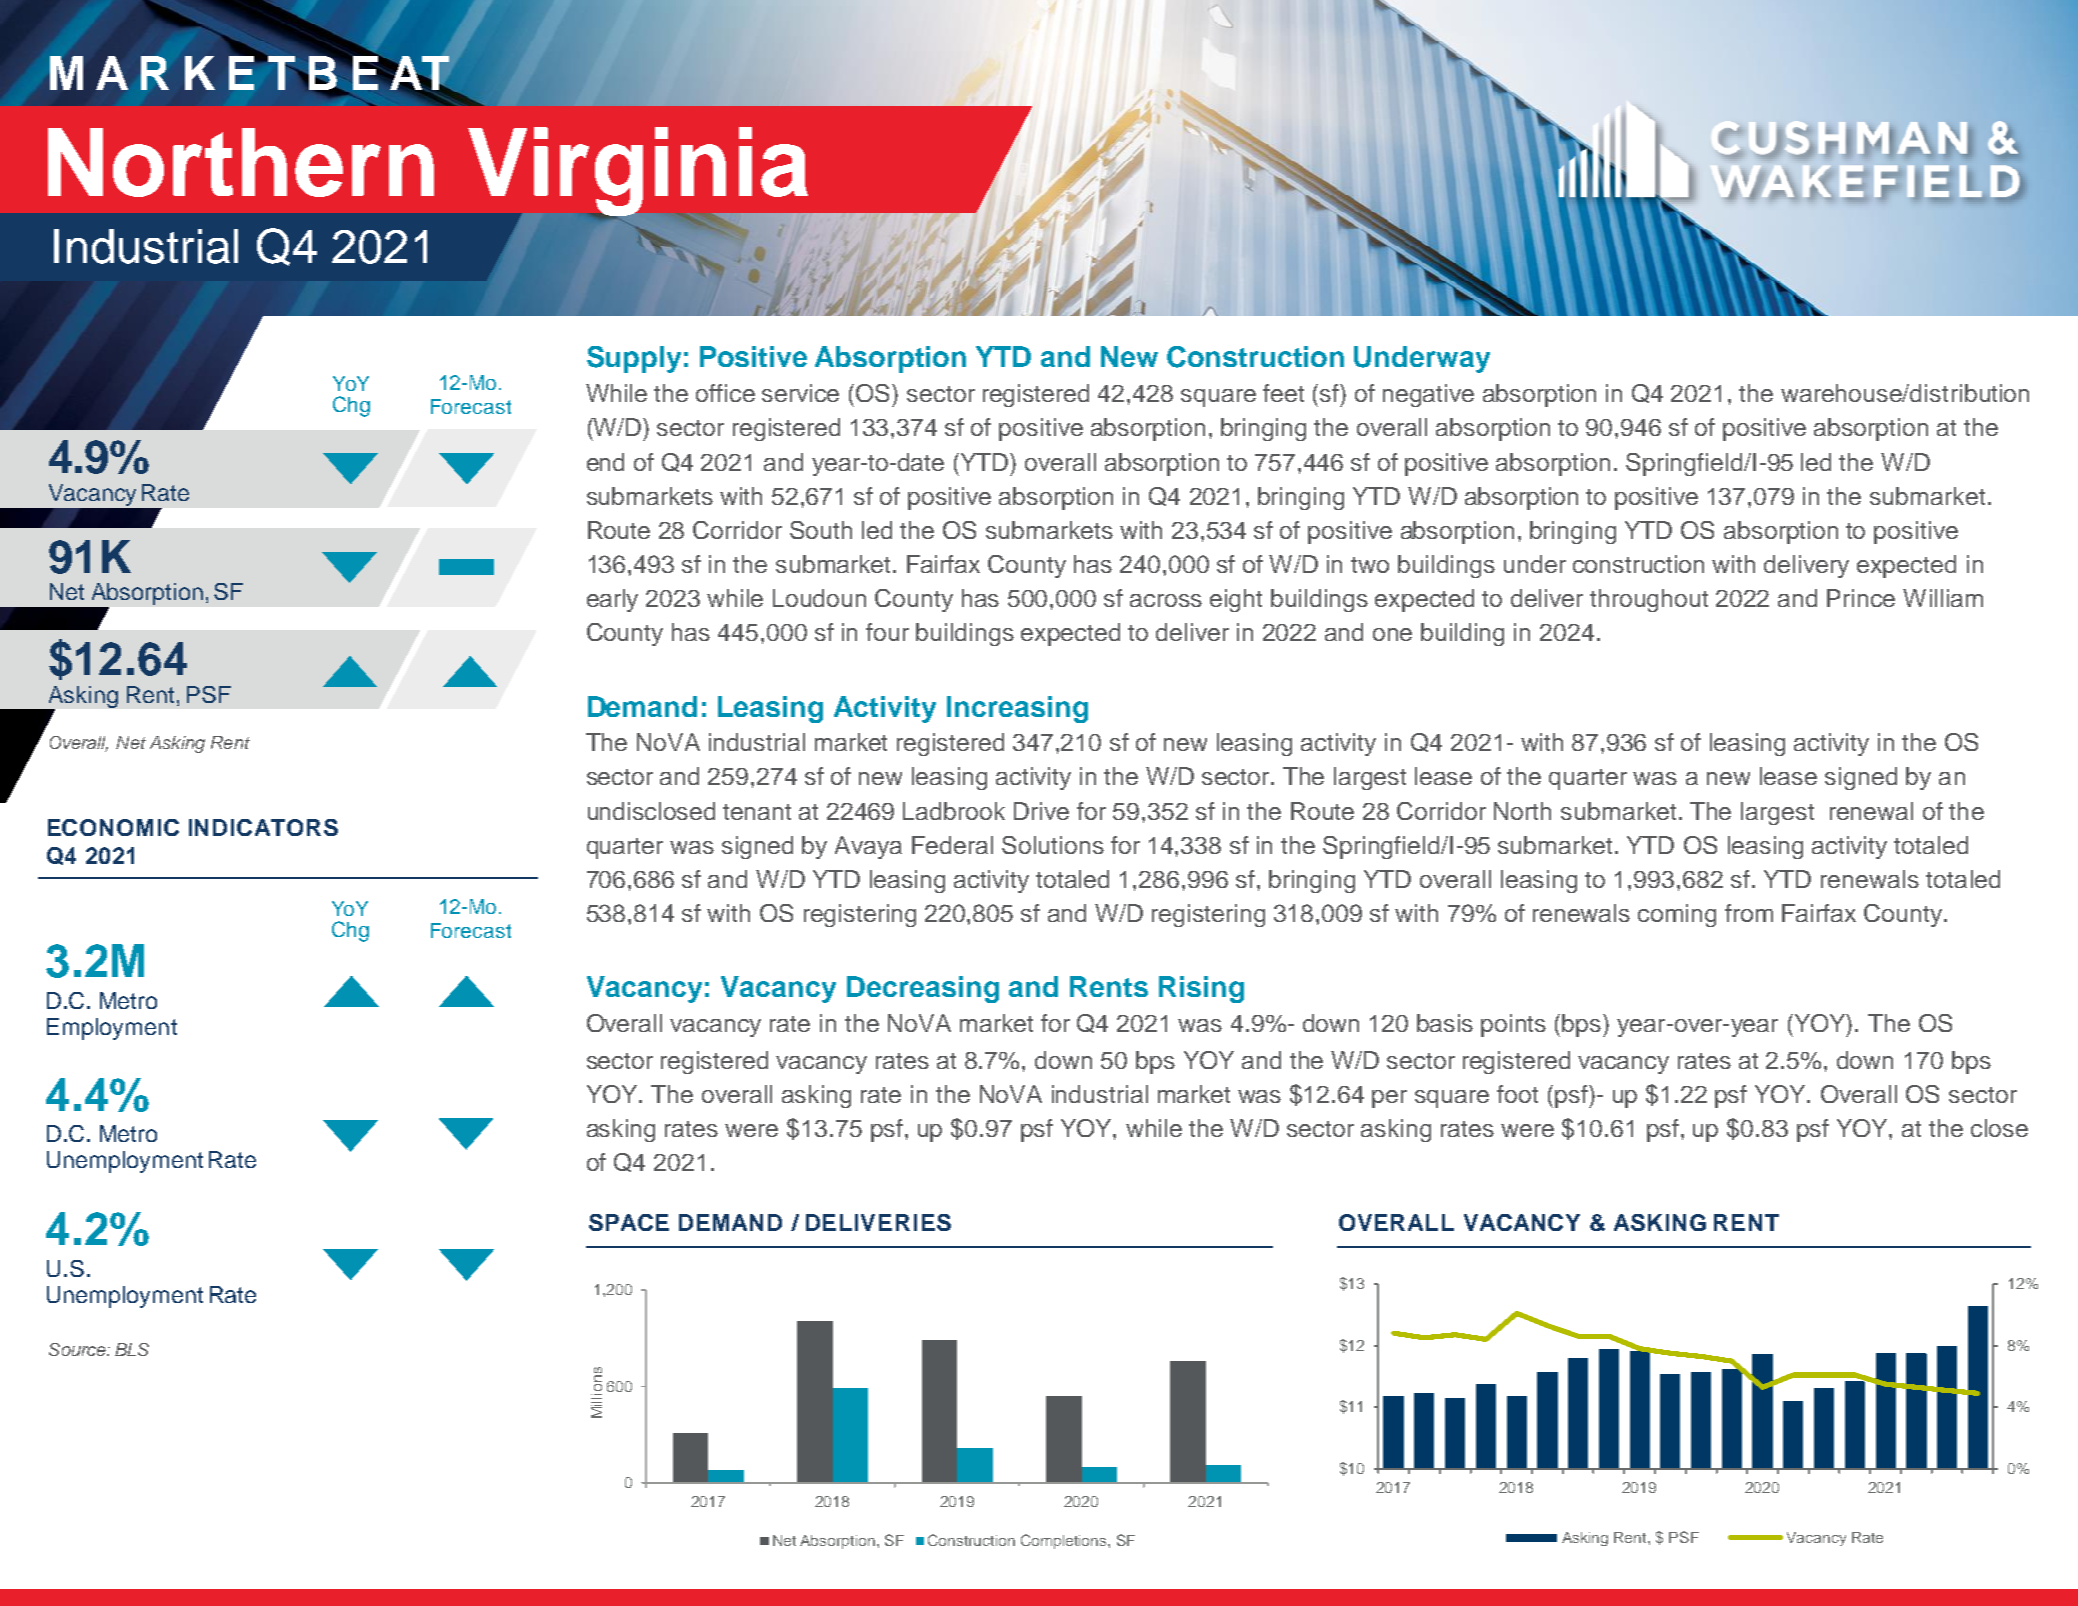 This screenshot has height=1606, width=2078. Describe the element at coordinates (1065, 1541) in the screenshot. I see `Completions` at that location.
